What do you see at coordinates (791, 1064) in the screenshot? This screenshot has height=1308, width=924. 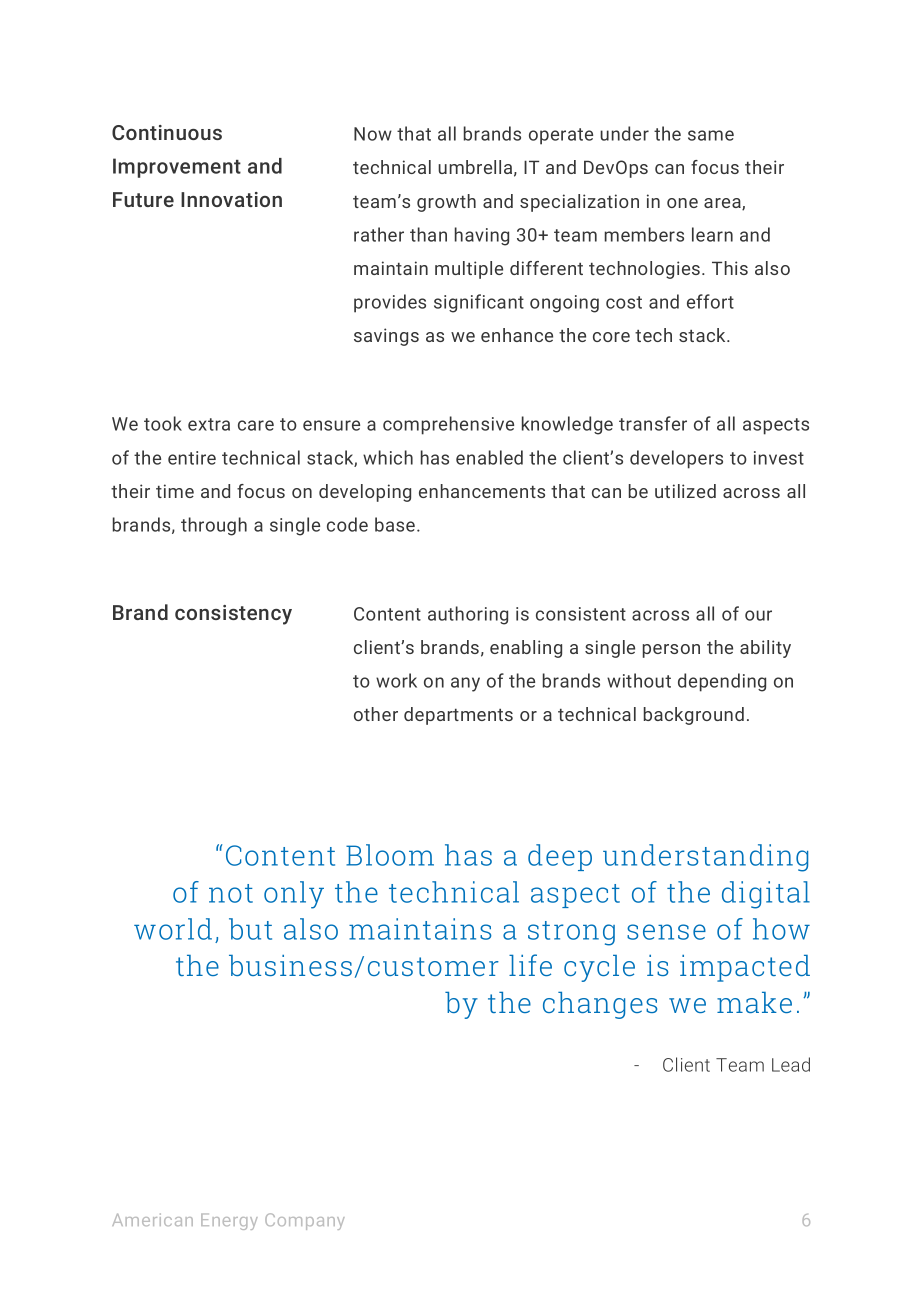 I see `Lead` at bounding box center [791, 1064].
